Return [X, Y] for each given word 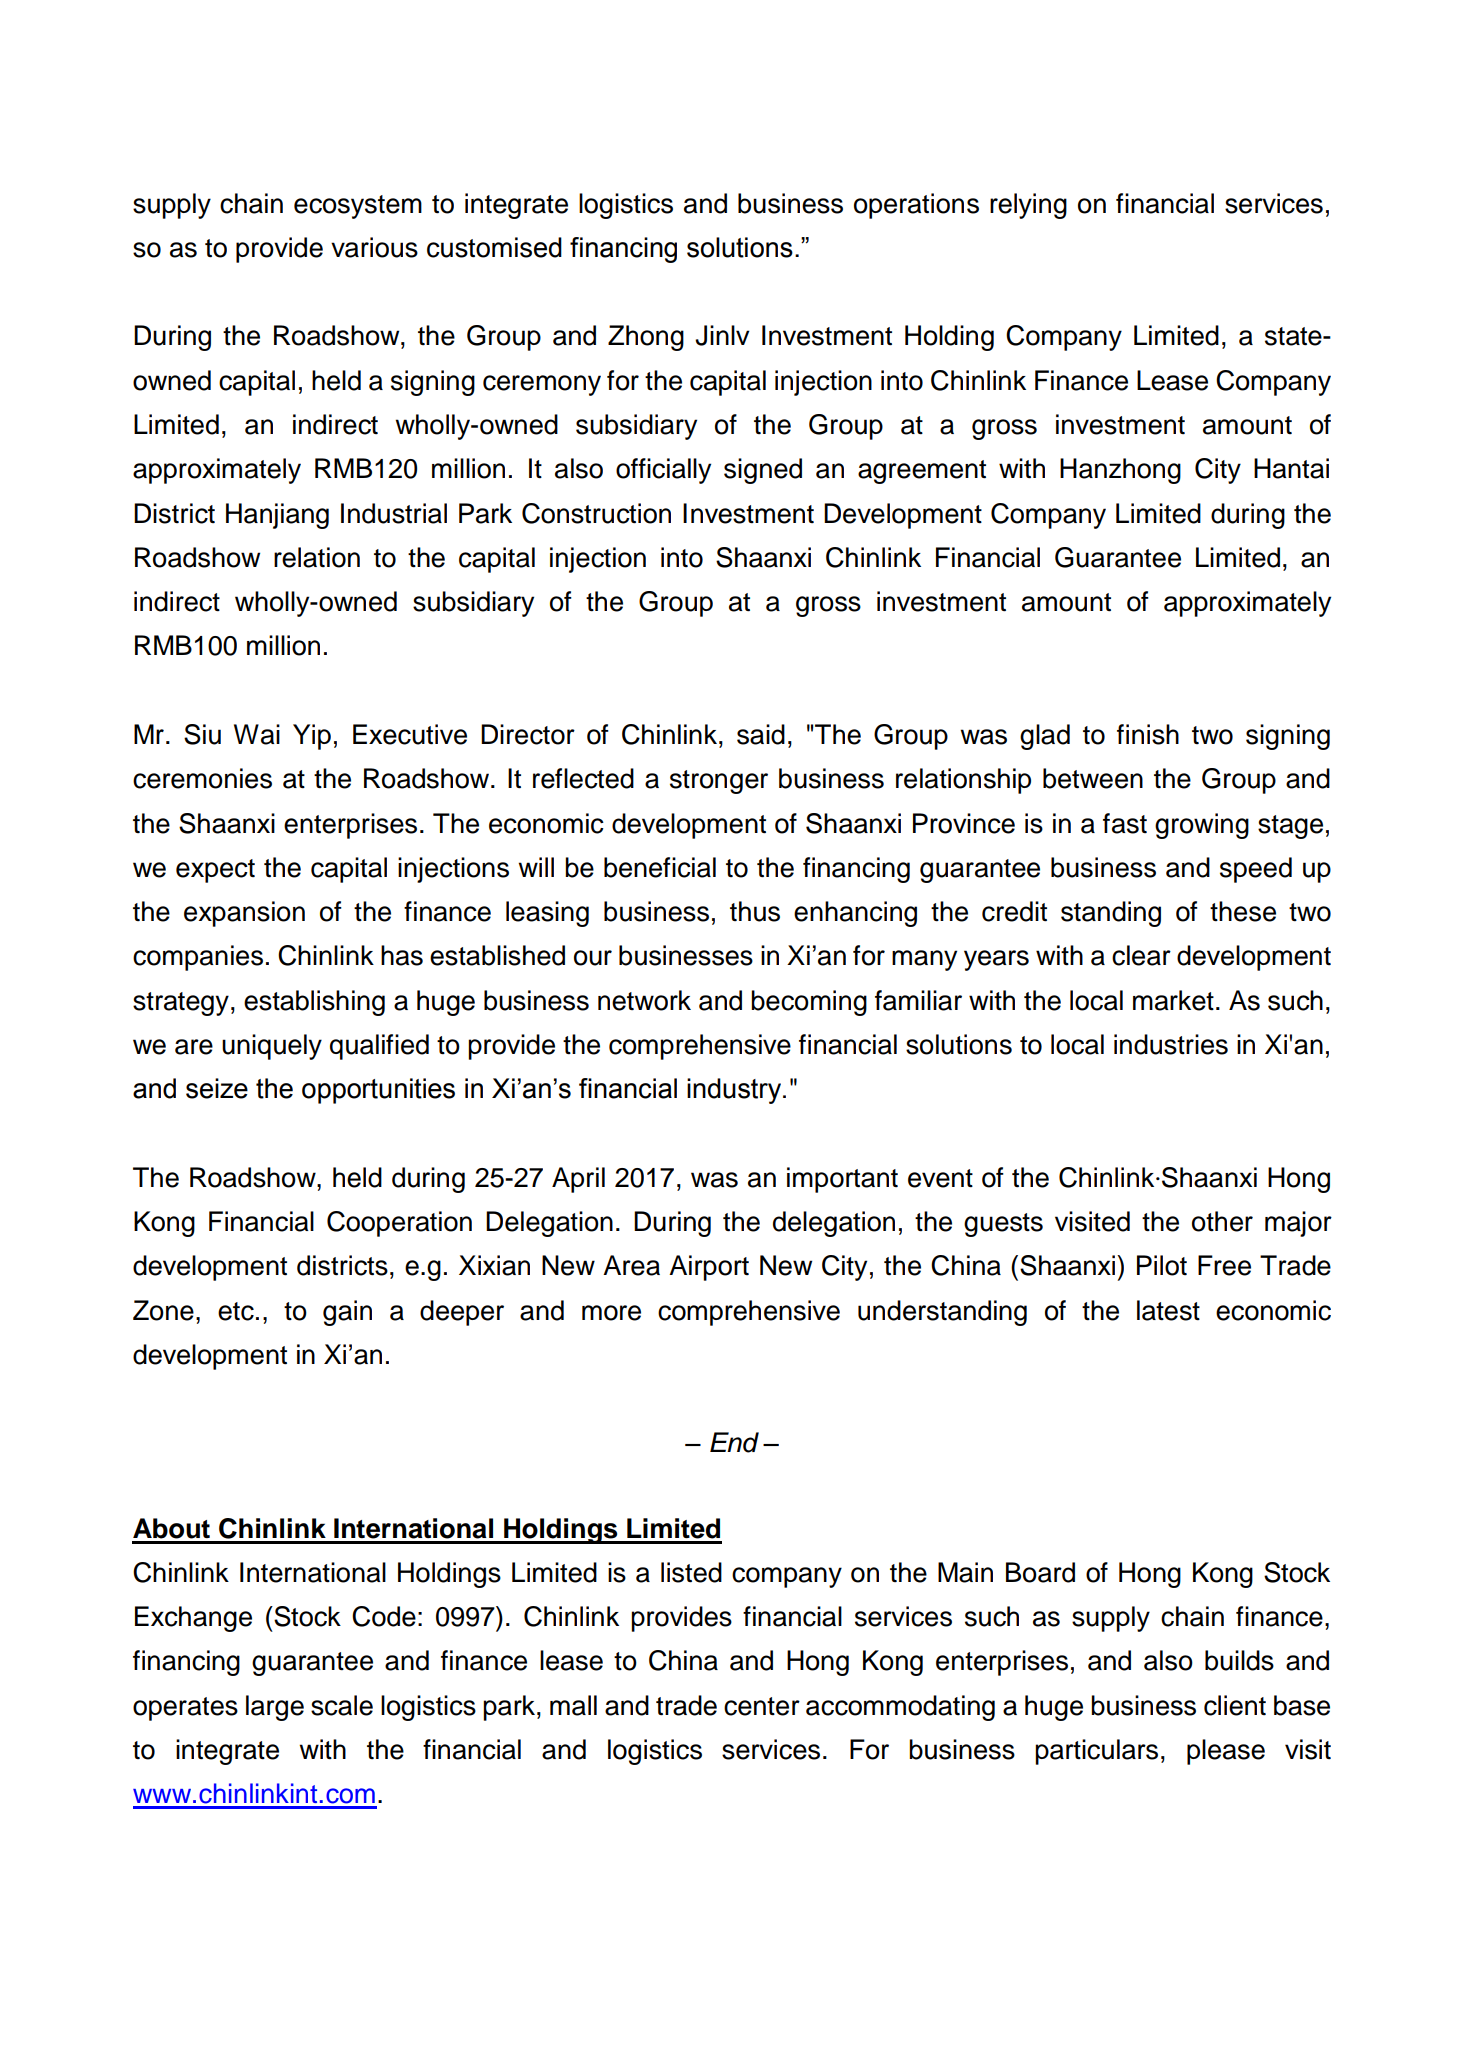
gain [347, 1313]
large [275, 1708]
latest [1168, 1310]
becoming [809, 1003]
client [1235, 1705]
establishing [314, 1003]
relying [1028, 206]
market [1173, 1000]
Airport [709, 1268]
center [762, 1706]
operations [916, 206]
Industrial [394, 513]
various [374, 247]
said [761, 734]
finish [1148, 734]
